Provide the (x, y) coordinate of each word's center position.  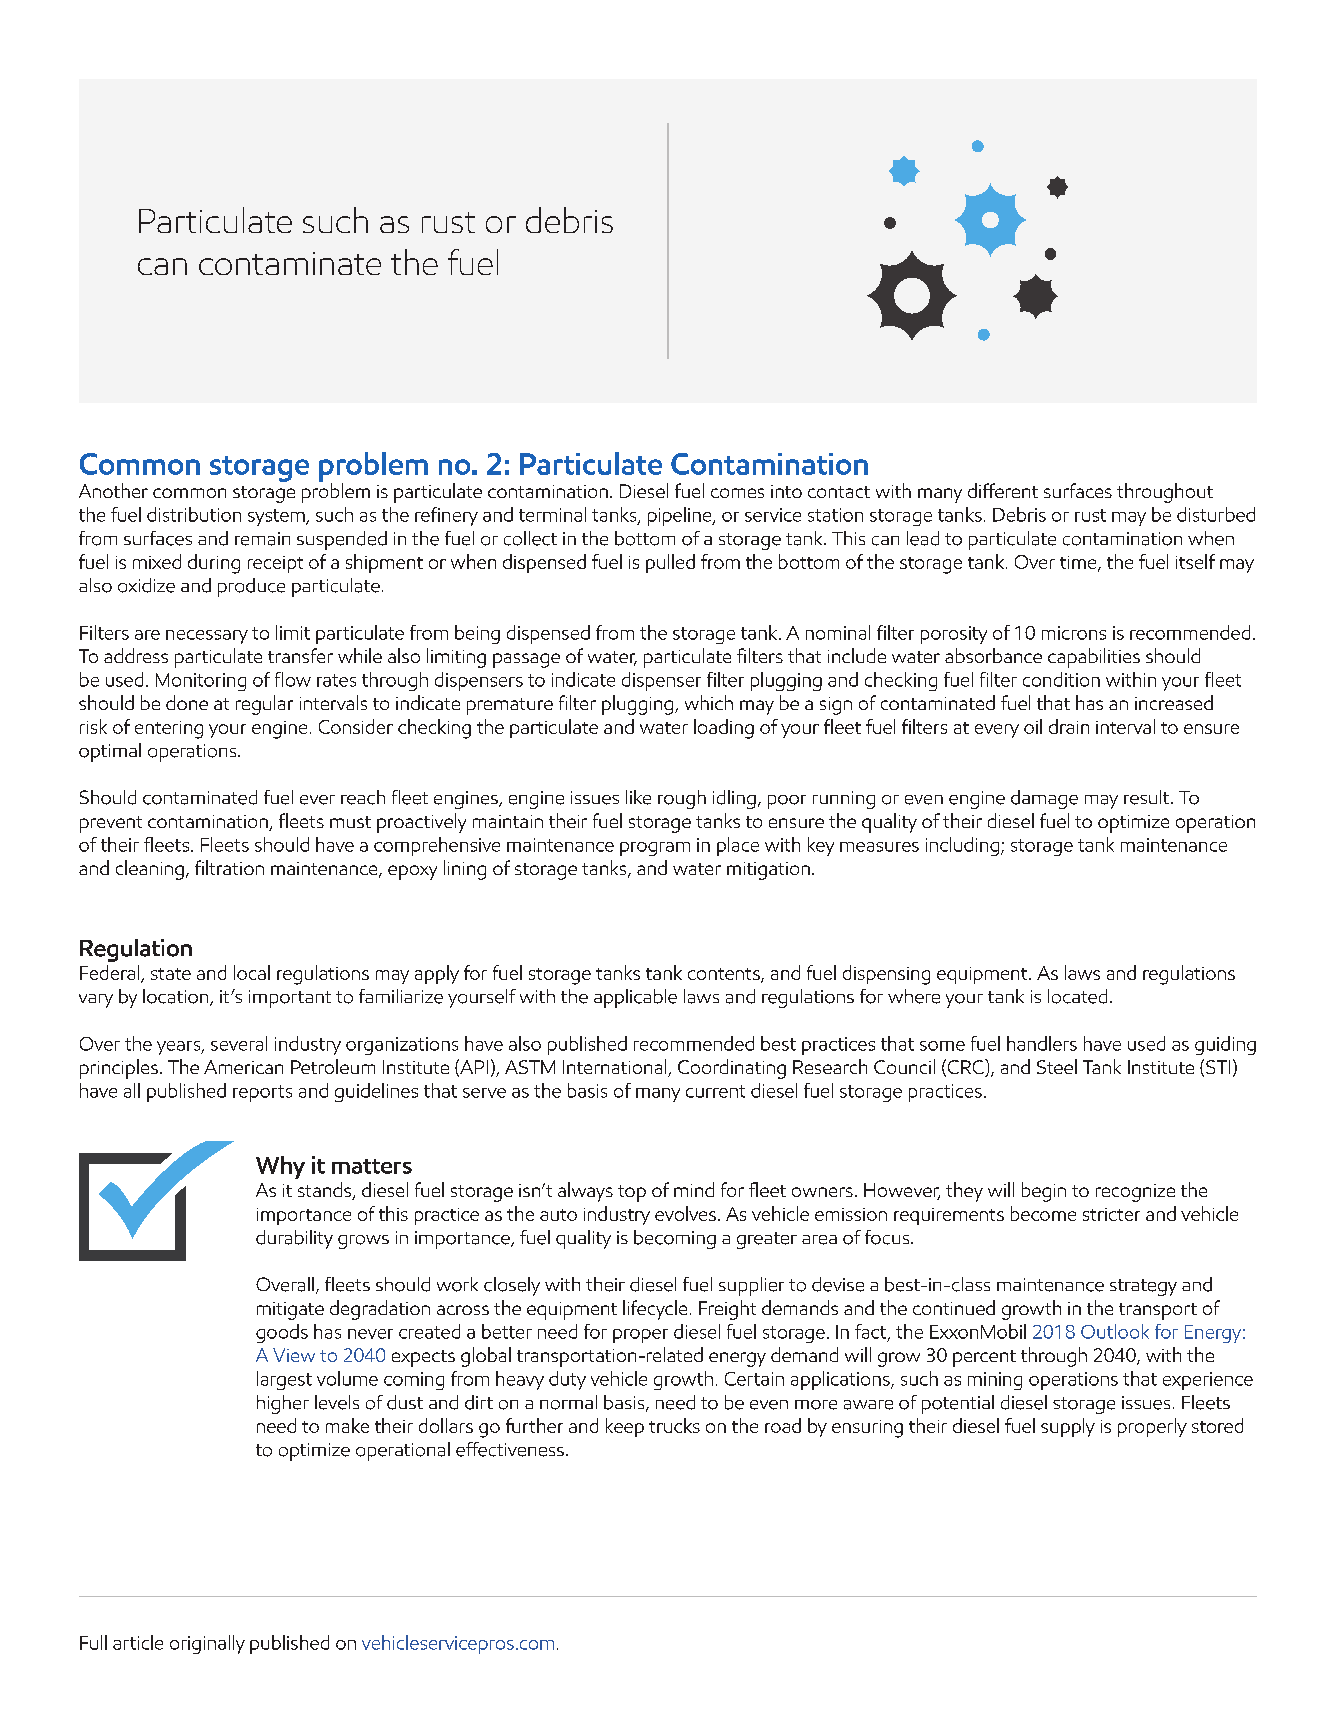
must (350, 822)
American (243, 1067)
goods (282, 1333)
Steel (1057, 1066)
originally (207, 1644)
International (616, 1068)
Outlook (1115, 1331)
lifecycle (655, 1310)
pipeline (681, 516)
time (1079, 563)
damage (1044, 799)
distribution (194, 514)
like (638, 797)
